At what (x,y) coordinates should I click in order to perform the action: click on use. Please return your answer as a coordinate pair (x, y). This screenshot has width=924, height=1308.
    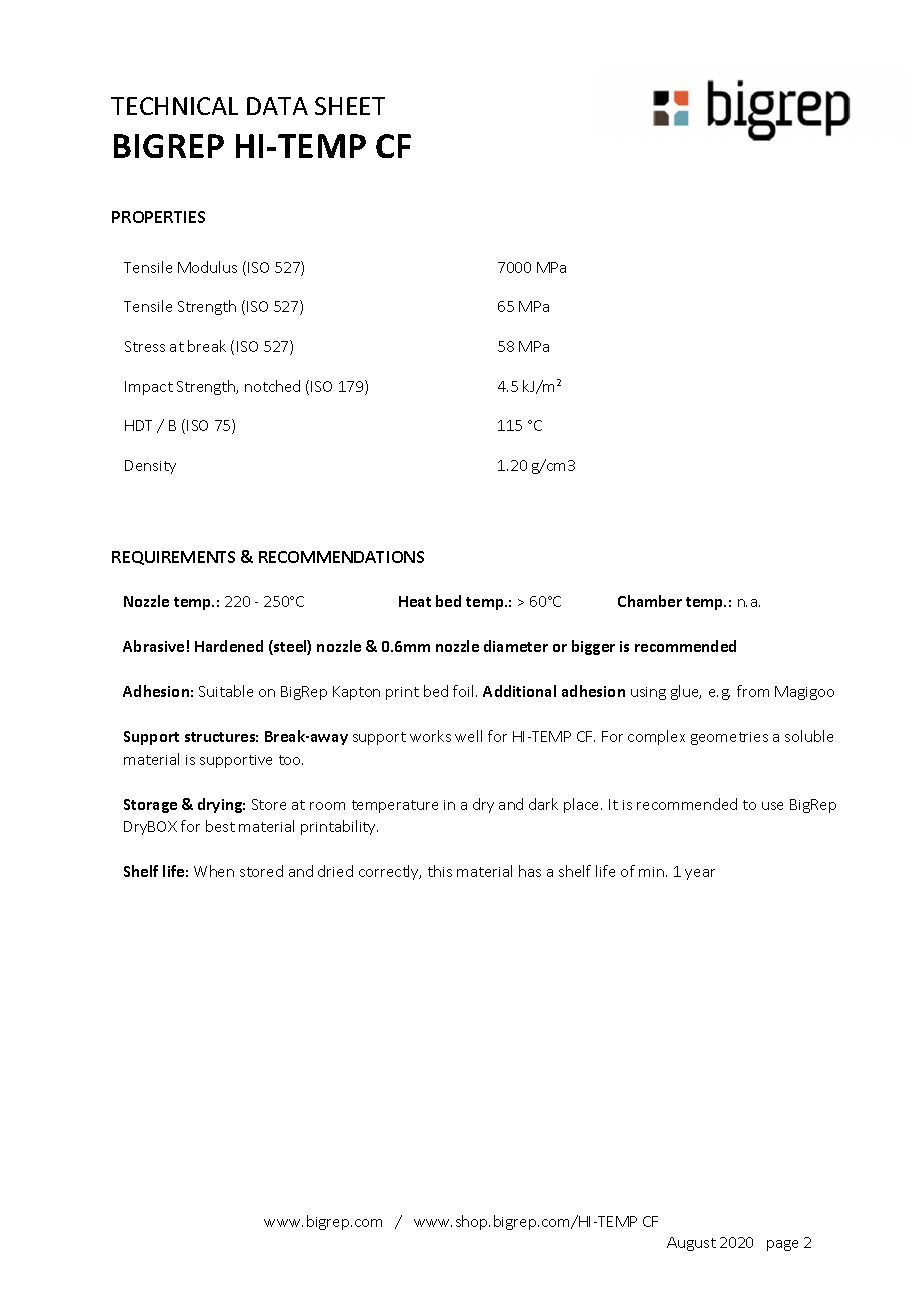
    Looking at the image, I should click on (772, 806).
